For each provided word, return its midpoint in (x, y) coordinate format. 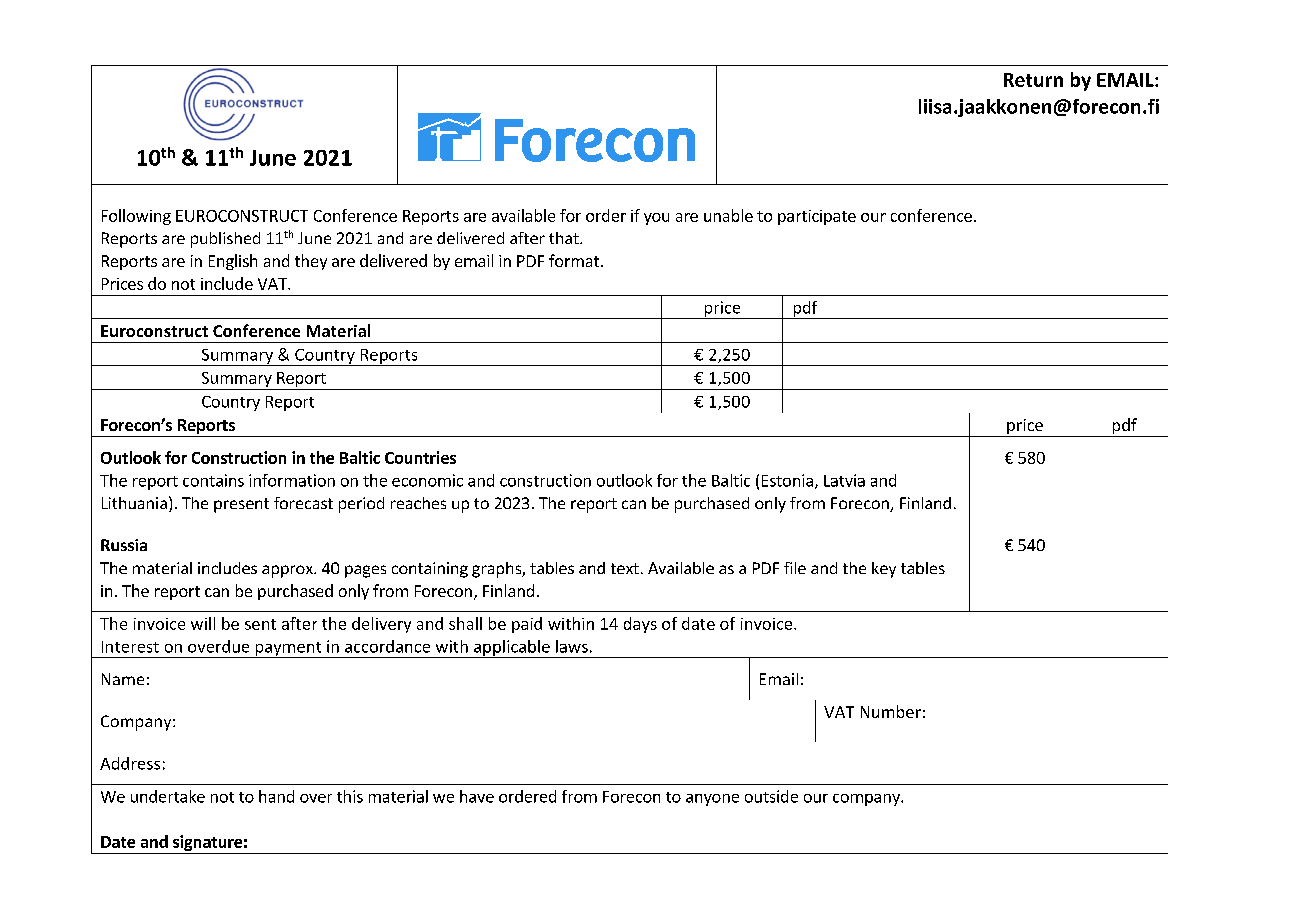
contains (213, 480)
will (203, 623)
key (884, 570)
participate (817, 217)
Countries (420, 457)
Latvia (844, 480)
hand (276, 796)
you (656, 219)
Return (1033, 80)
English (233, 262)
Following (136, 217)
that (565, 238)
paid (527, 625)
